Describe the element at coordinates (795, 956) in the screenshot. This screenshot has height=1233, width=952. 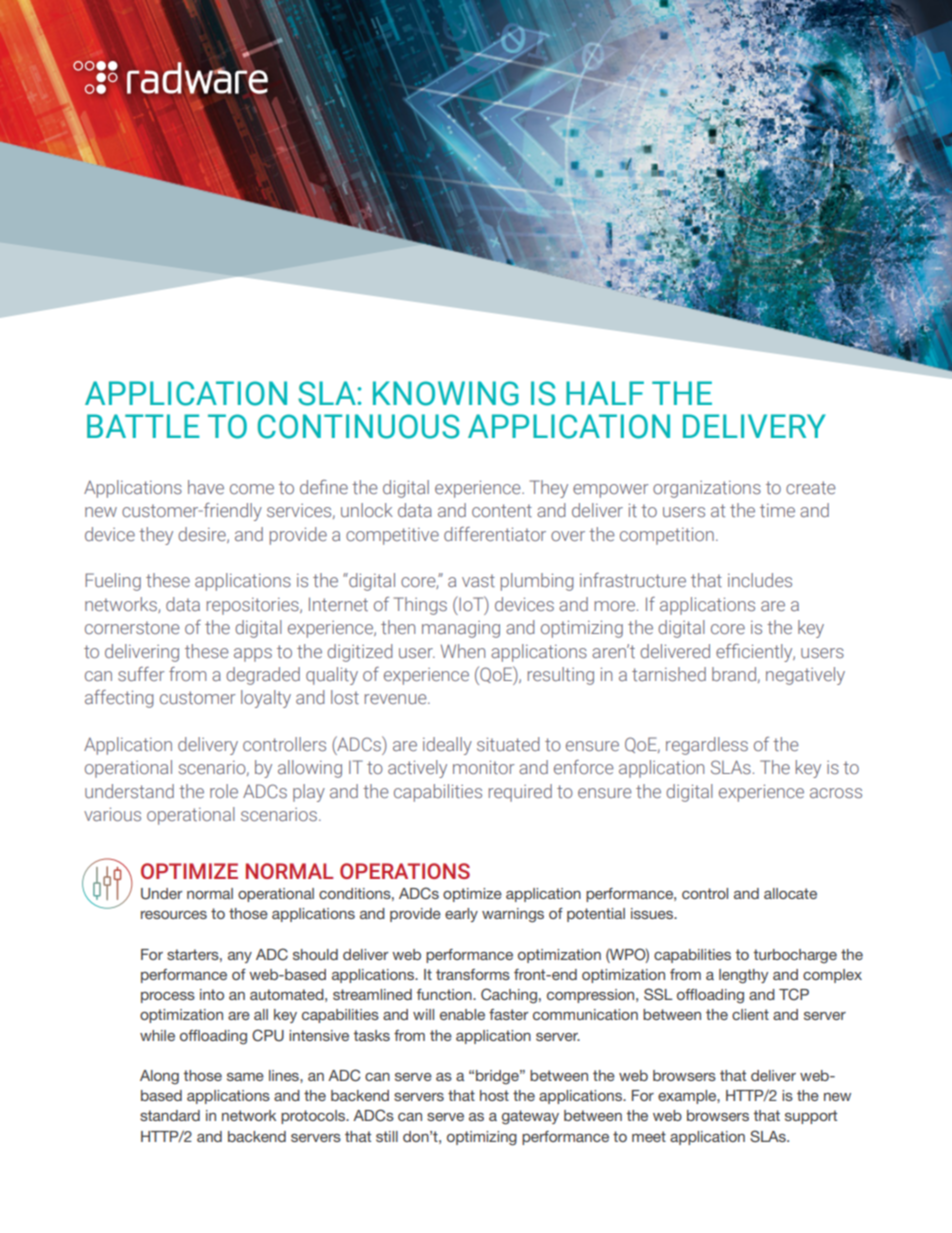
I see `turbocharge` at that location.
